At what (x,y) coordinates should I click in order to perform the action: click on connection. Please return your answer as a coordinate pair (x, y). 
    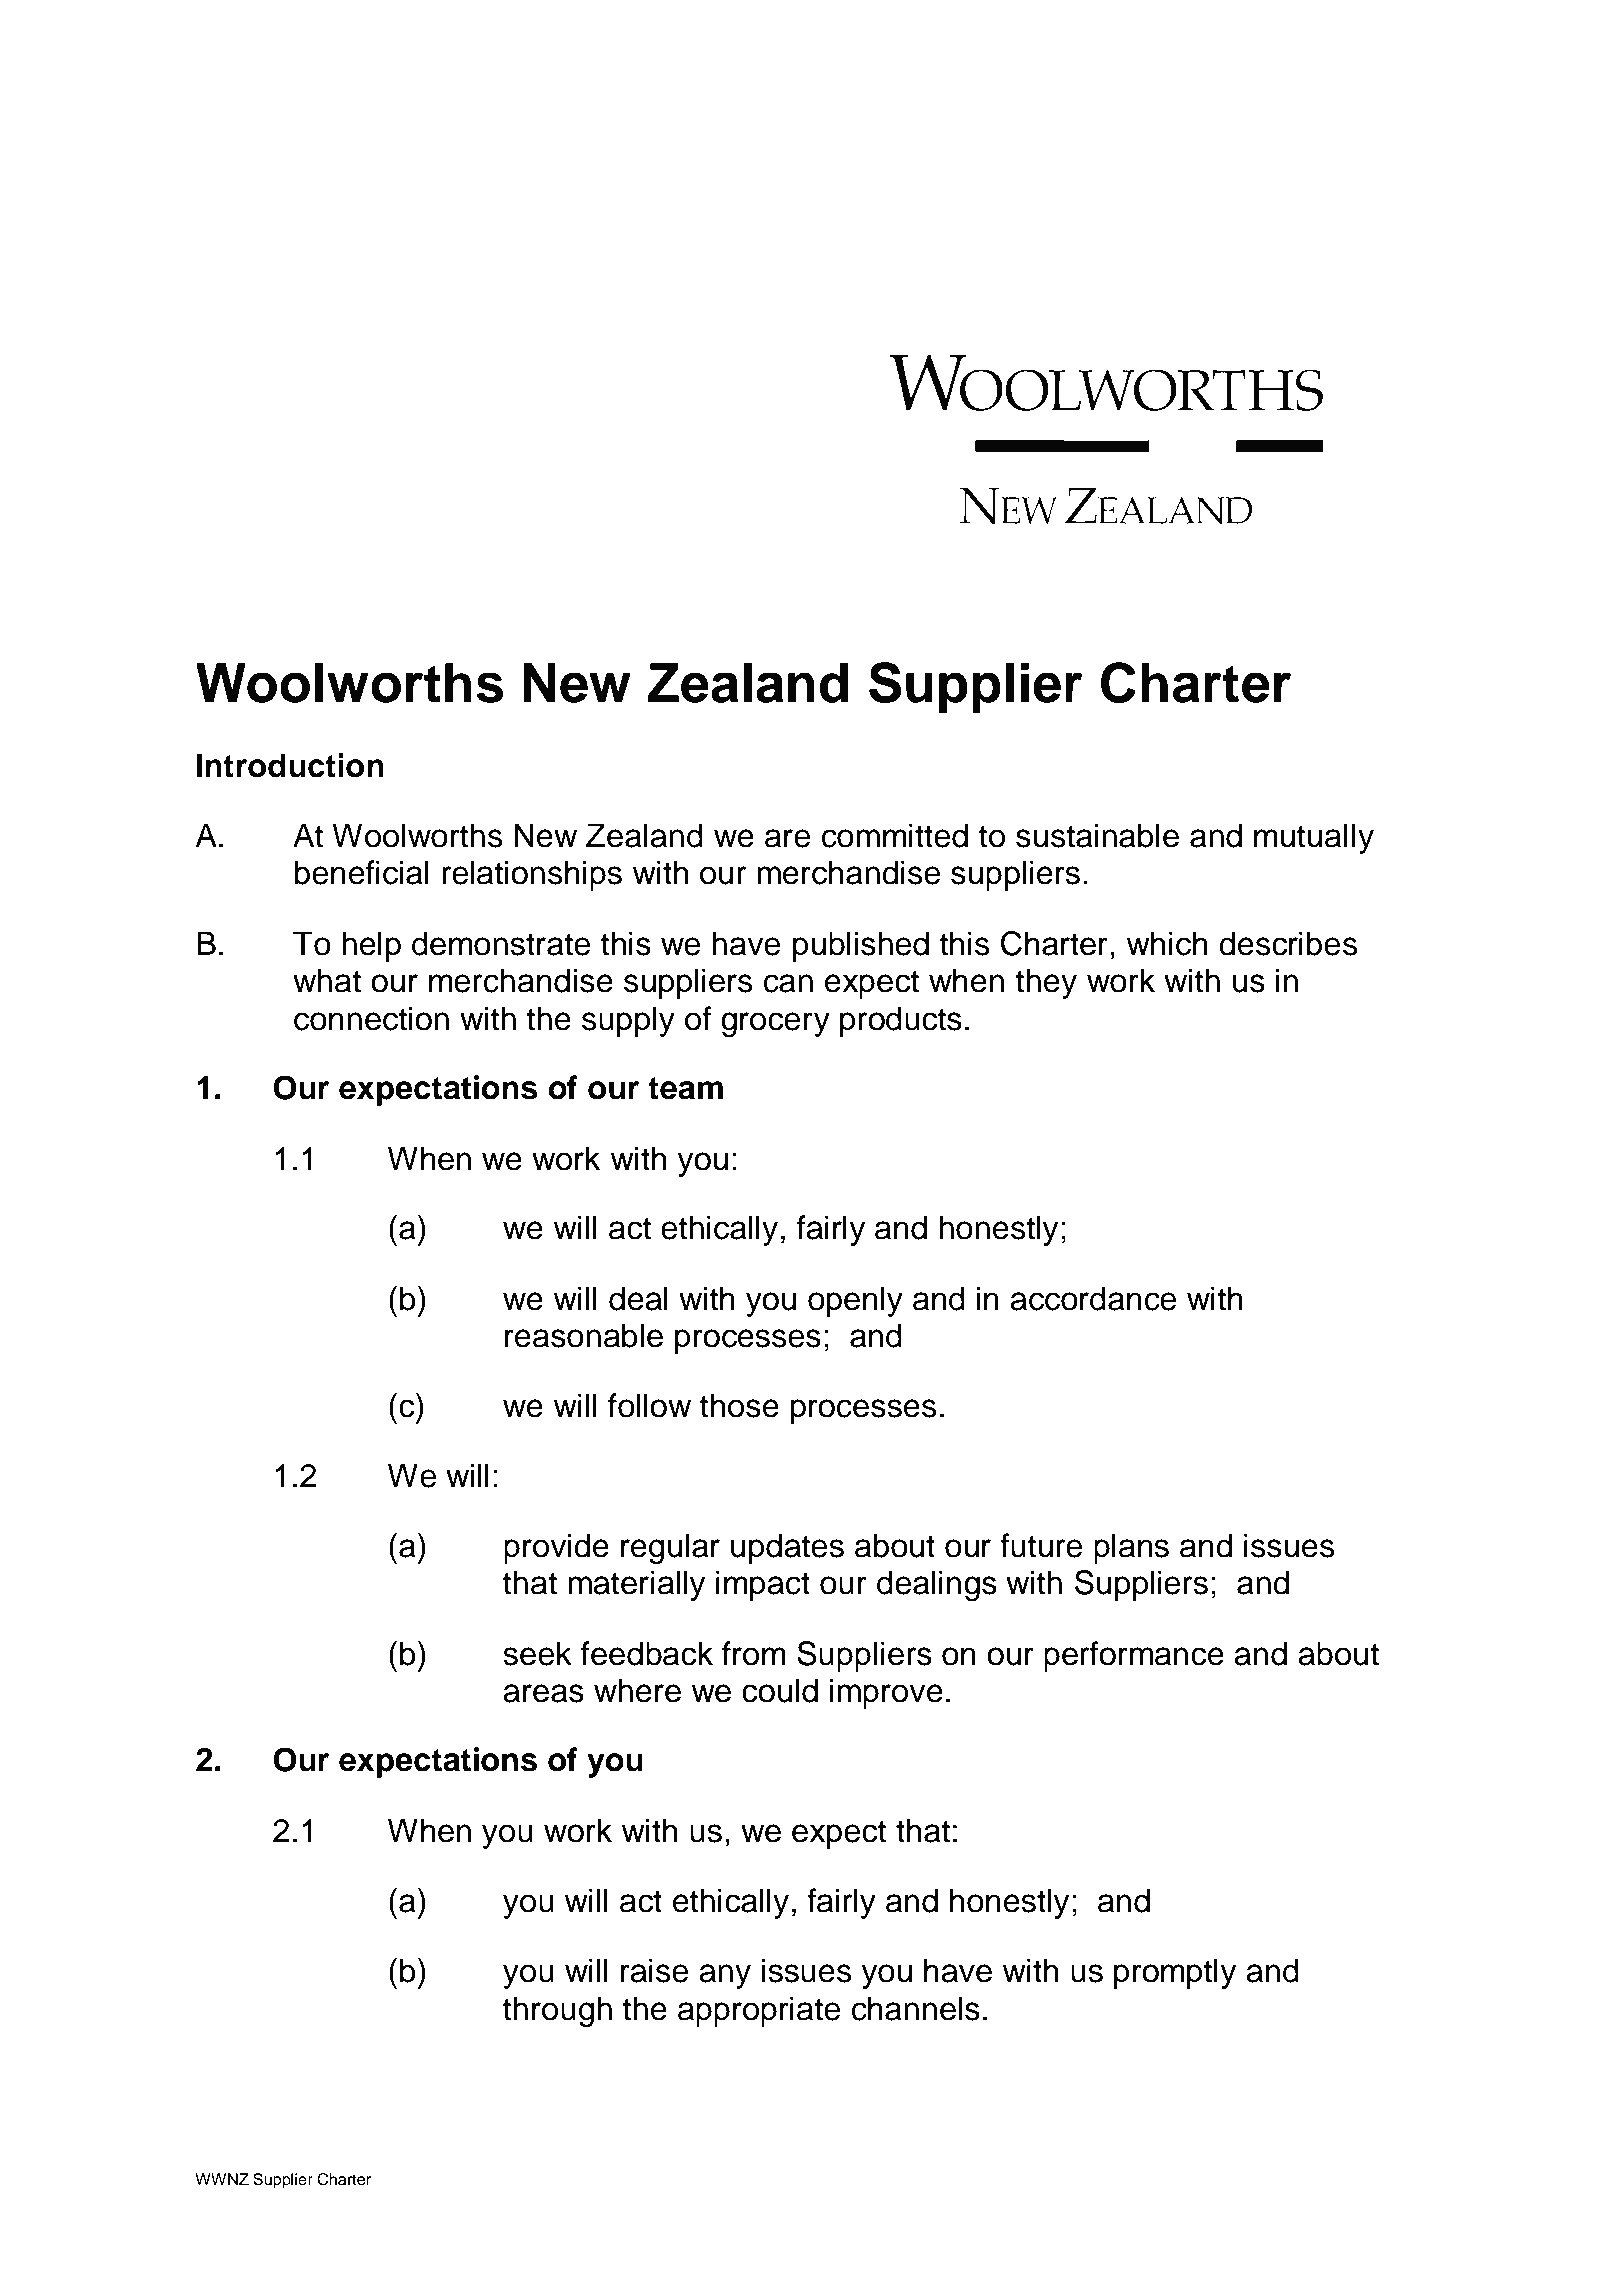
    Looking at the image, I should click on (371, 1018).
